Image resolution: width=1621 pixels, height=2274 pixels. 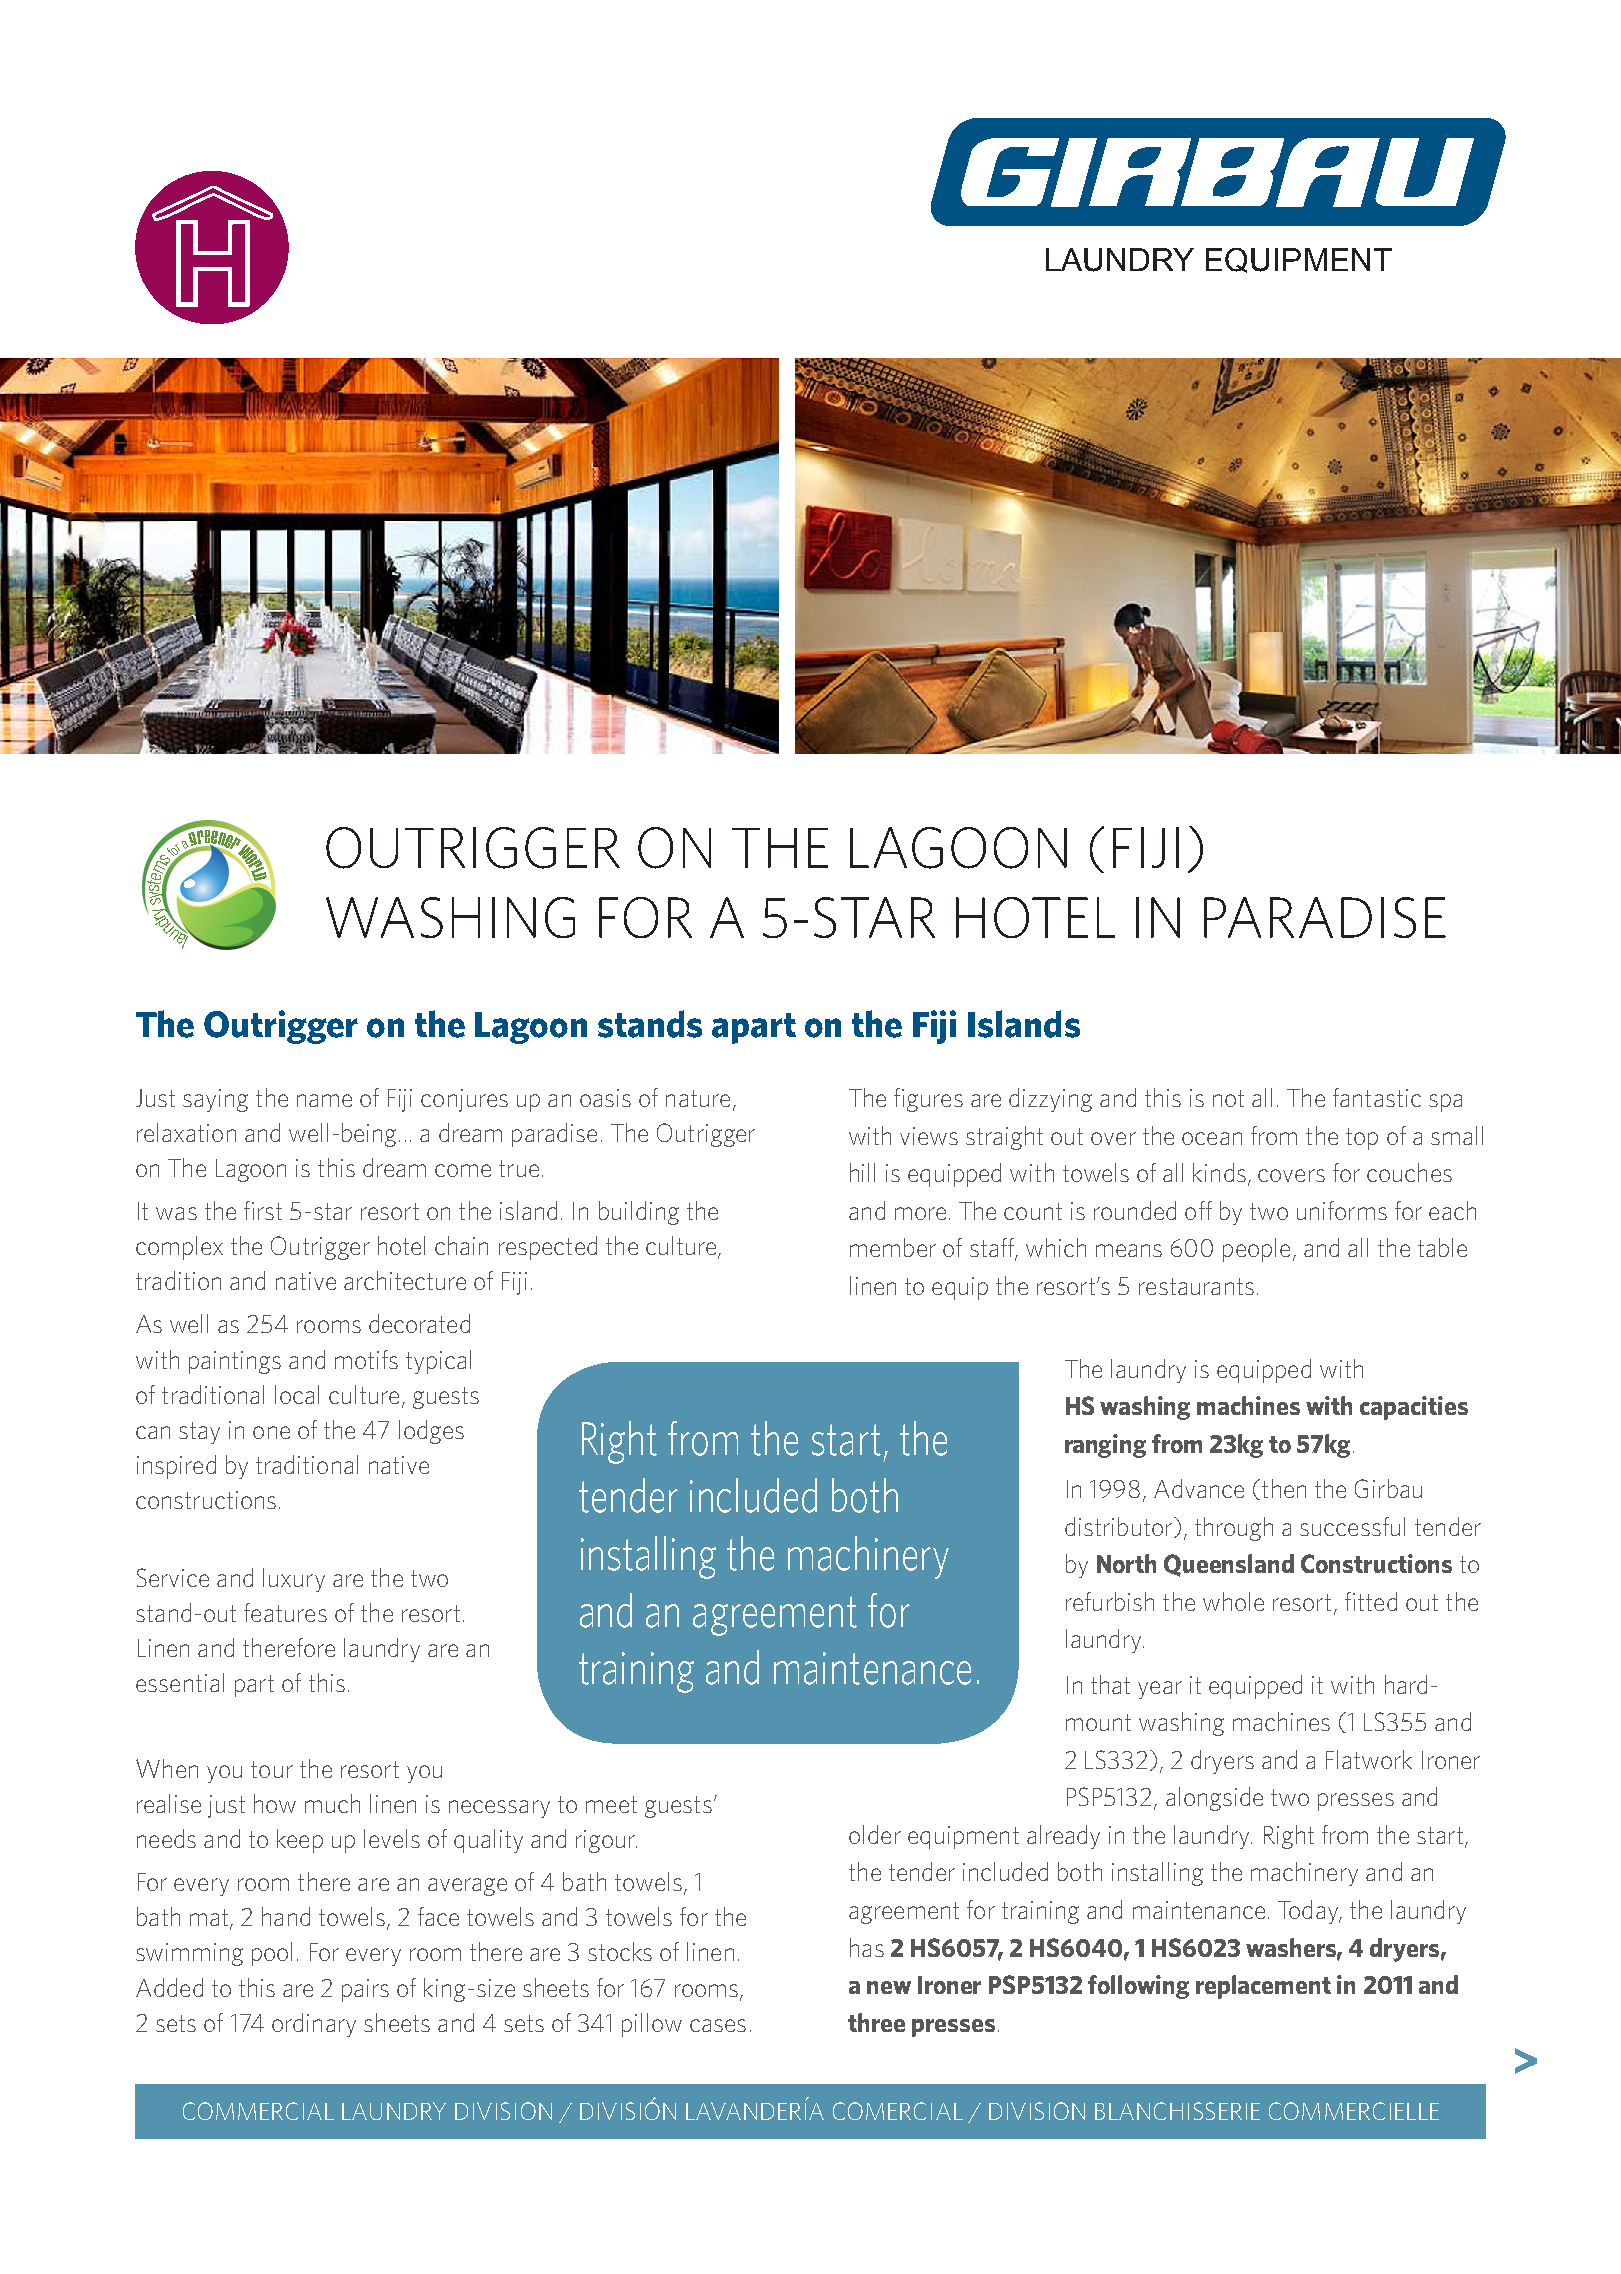 I want to click on replacement, so click(x=1263, y=1987).
